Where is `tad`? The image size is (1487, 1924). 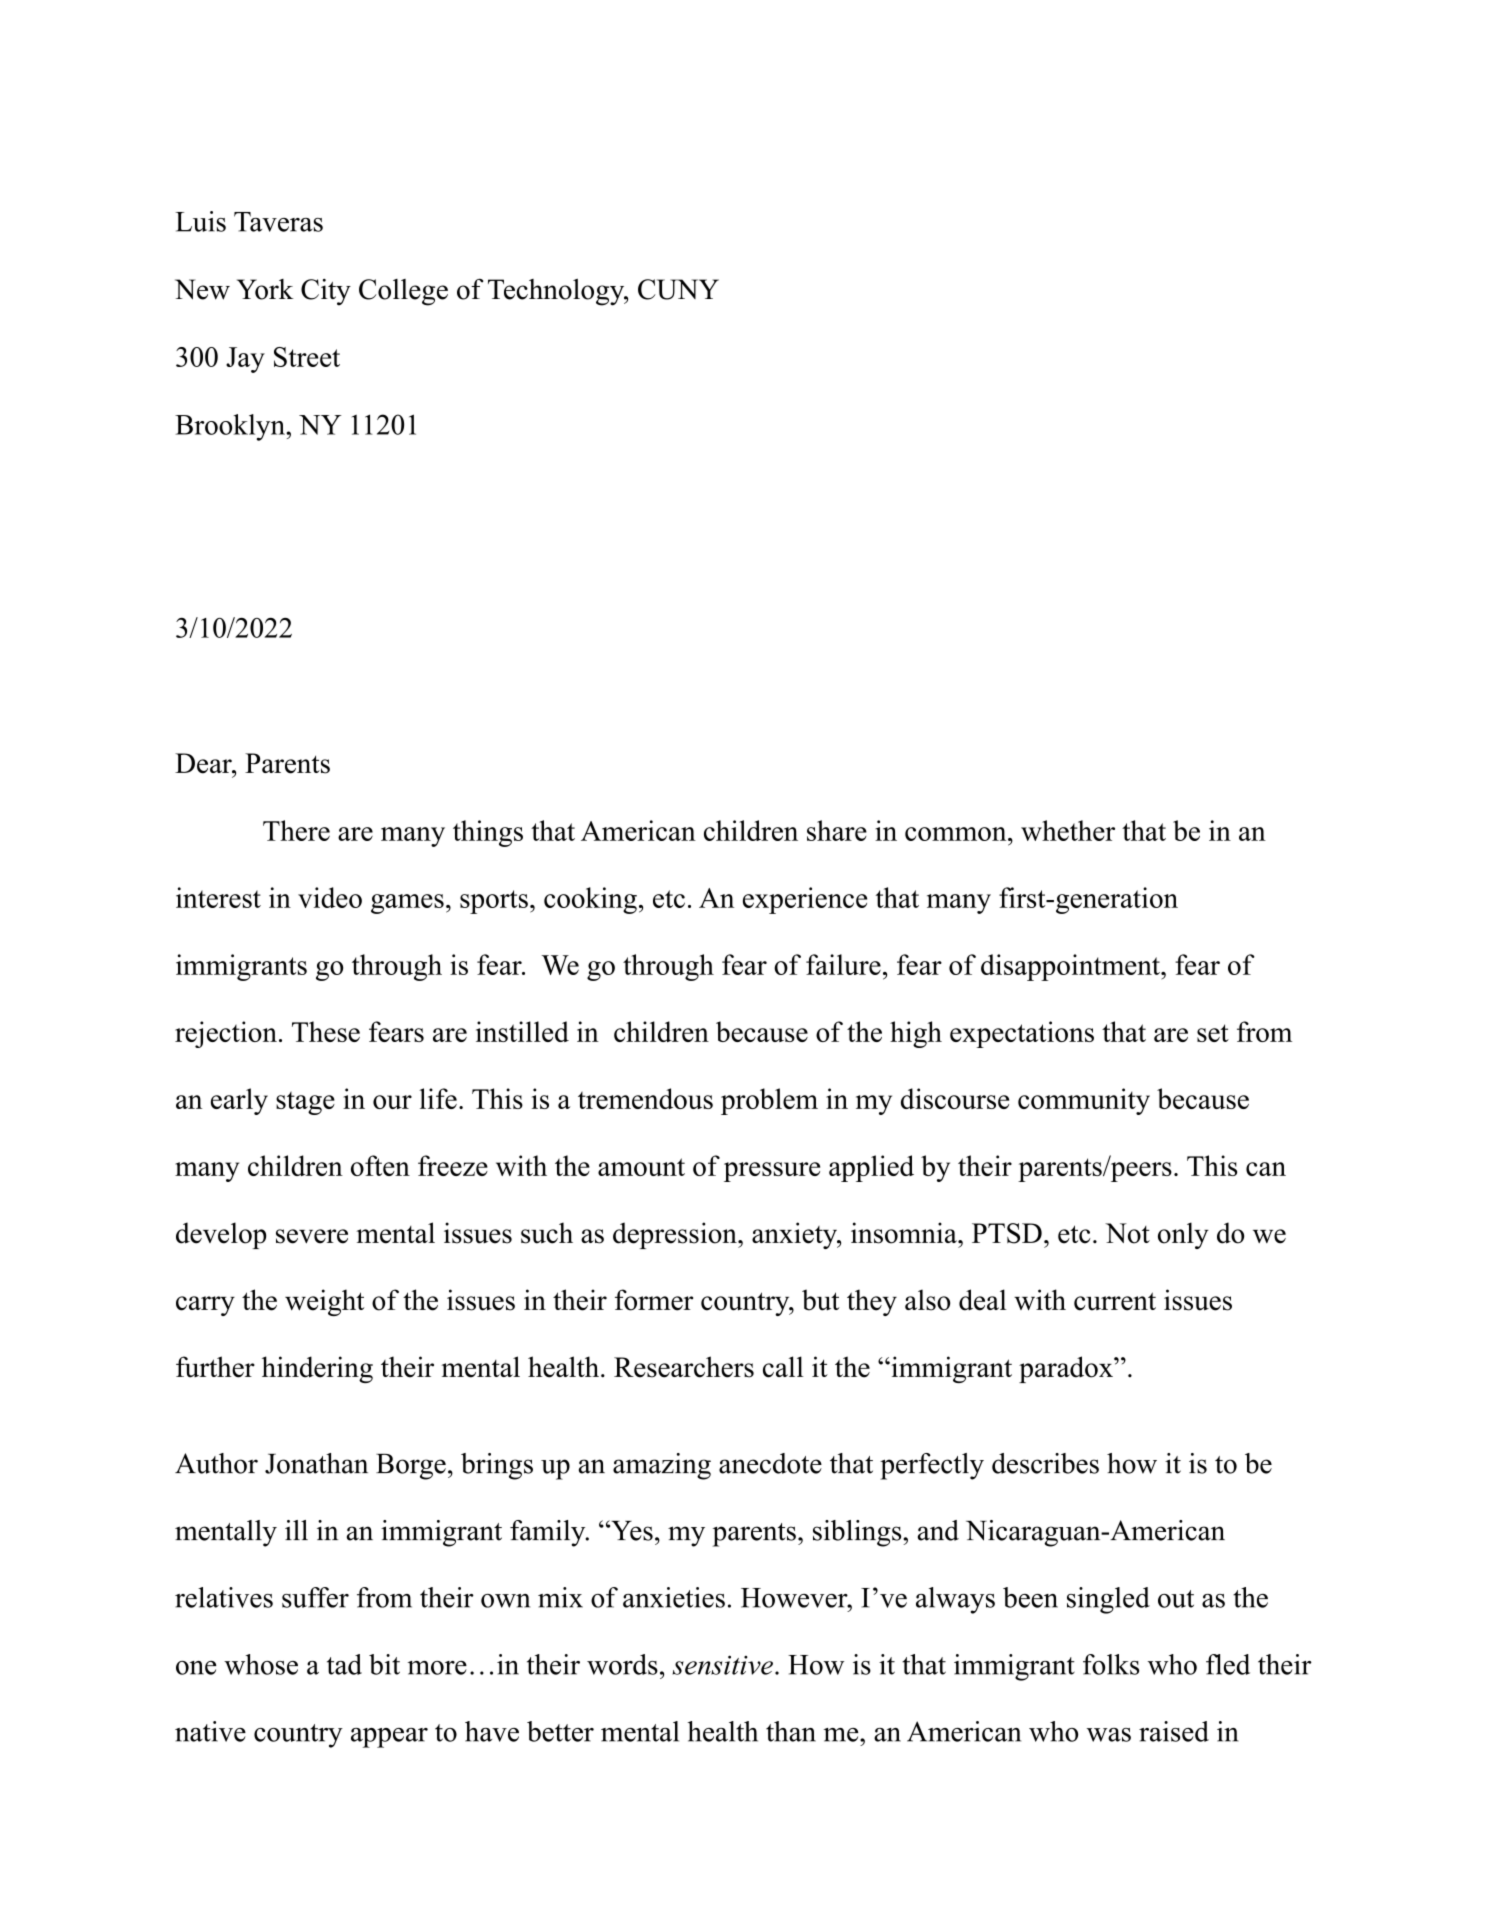
tad is located at coordinates (344, 1664).
